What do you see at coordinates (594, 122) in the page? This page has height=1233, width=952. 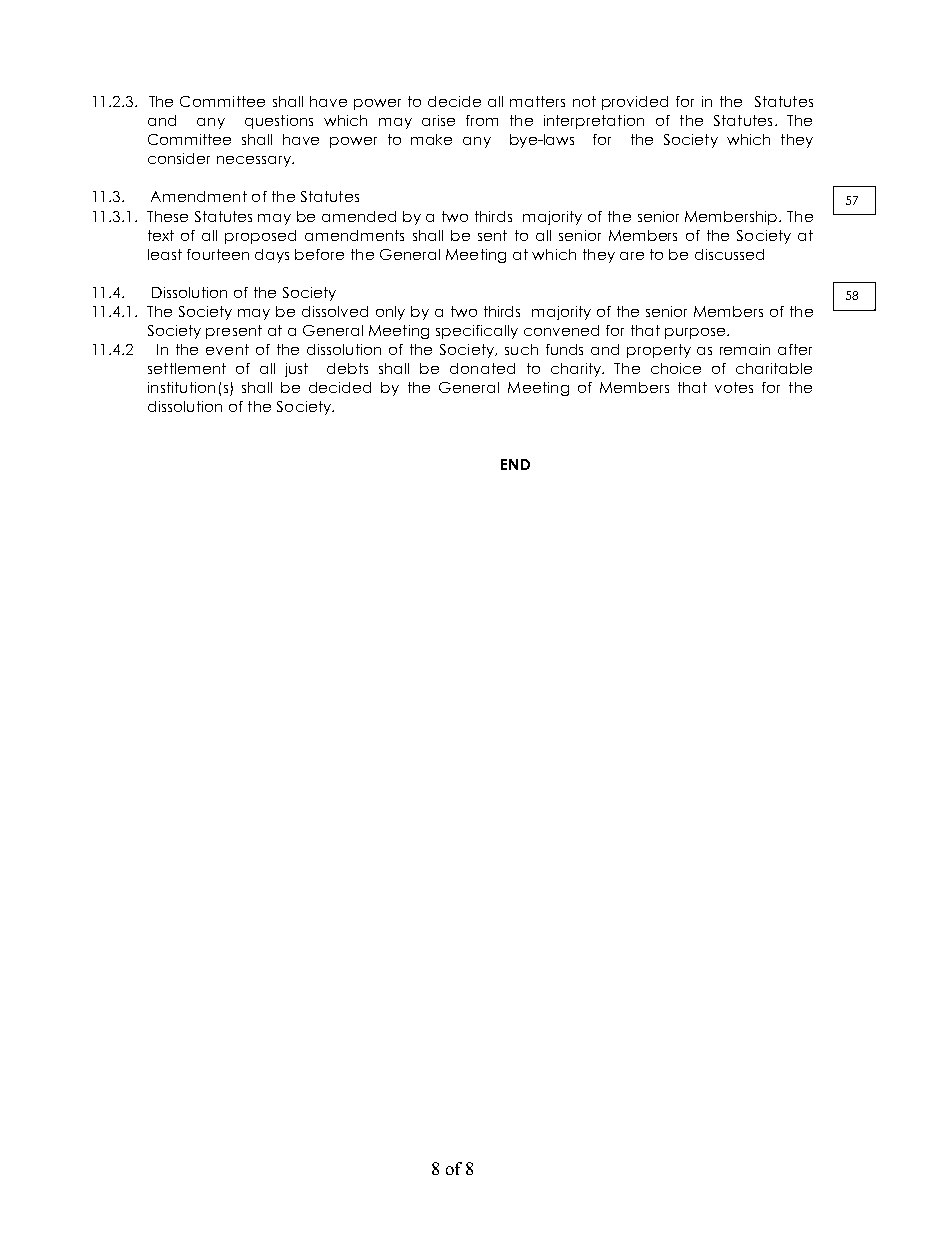 I see `interpretation` at bounding box center [594, 122].
